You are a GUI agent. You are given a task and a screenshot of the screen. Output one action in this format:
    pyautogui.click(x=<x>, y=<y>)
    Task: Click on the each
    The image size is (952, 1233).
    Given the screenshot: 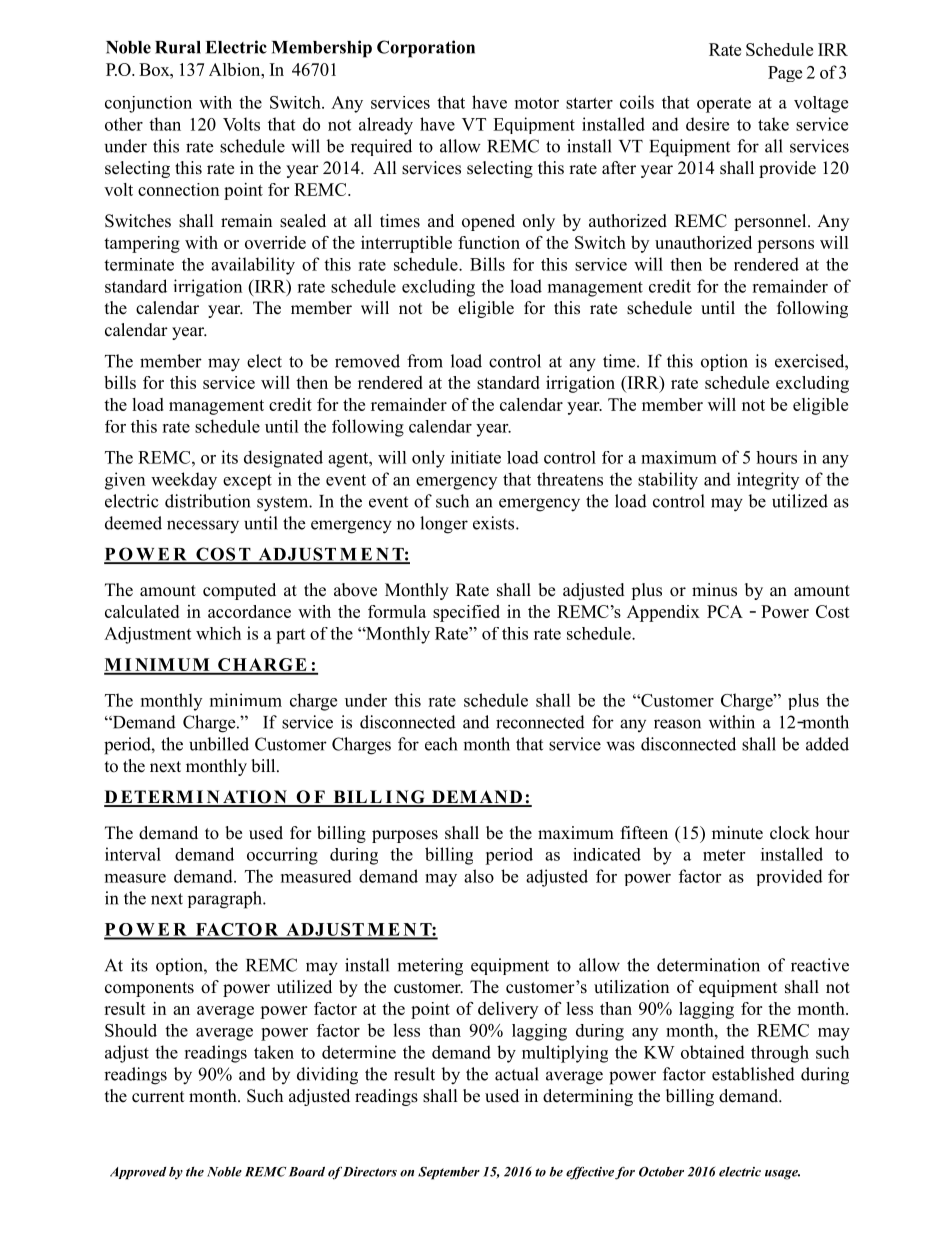 What is the action you would take?
    pyautogui.click(x=441, y=744)
